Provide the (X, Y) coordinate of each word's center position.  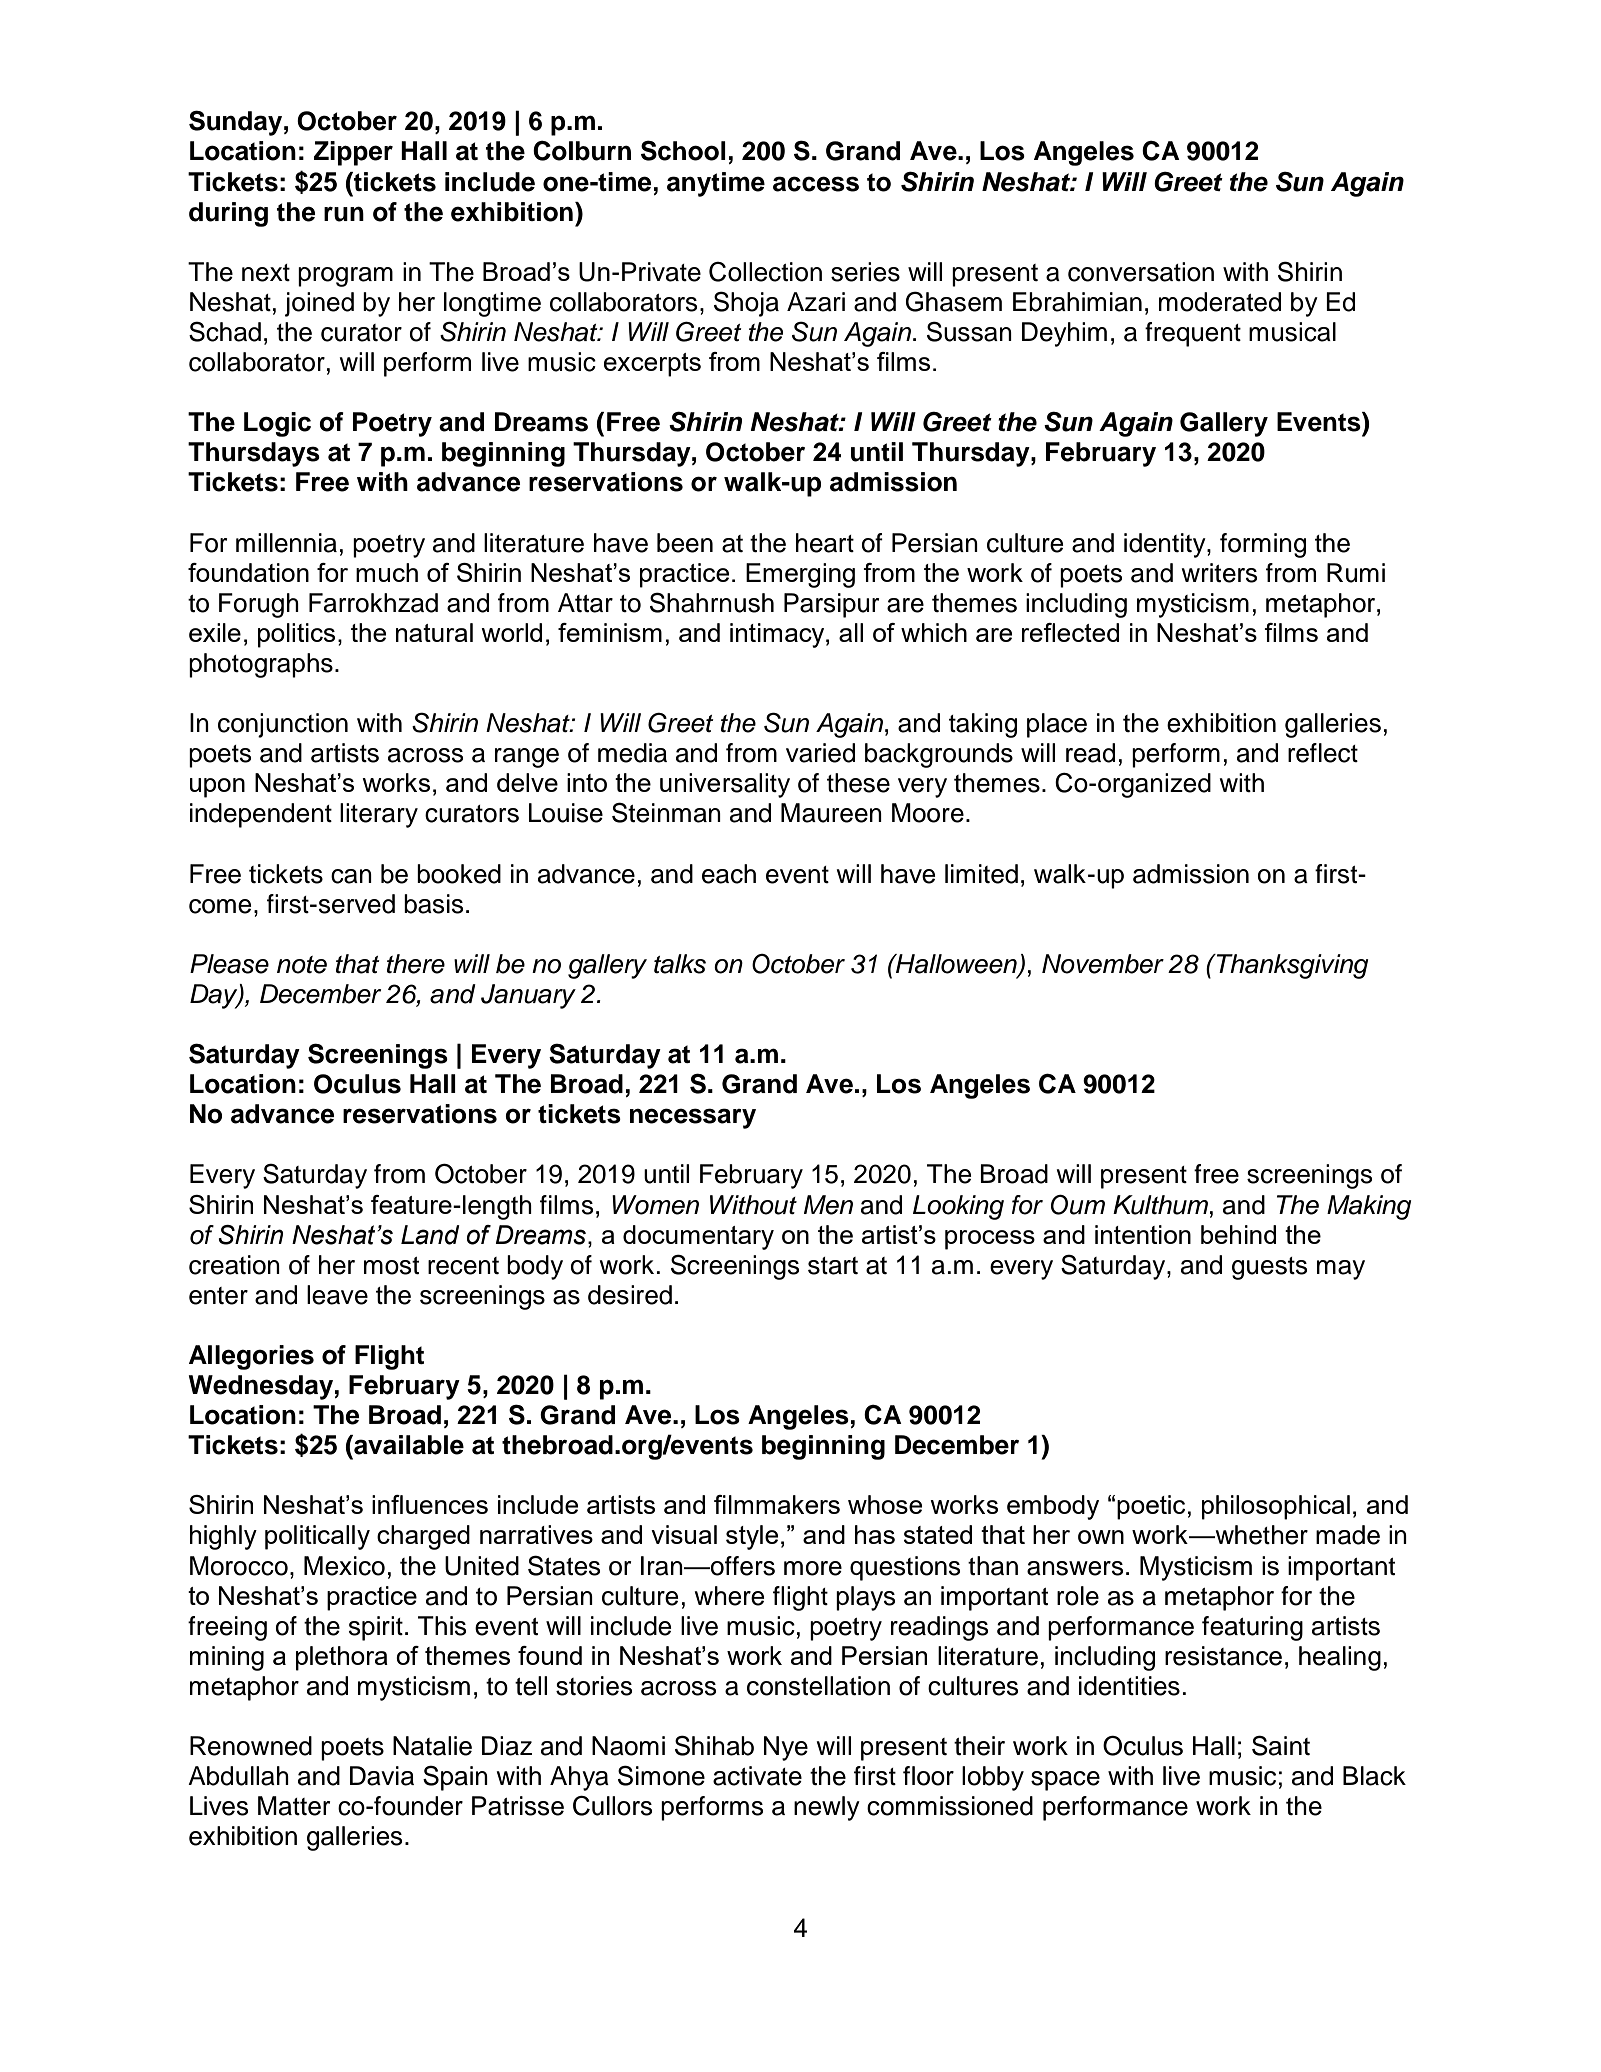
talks (680, 964)
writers (1219, 573)
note (302, 965)
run (344, 214)
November (1103, 964)
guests (1269, 1268)
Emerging (800, 575)
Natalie (432, 1746)
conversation (1141, 272)
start (833, 1266)
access (816, 184)
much (387, 572)
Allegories (251, 1357)
